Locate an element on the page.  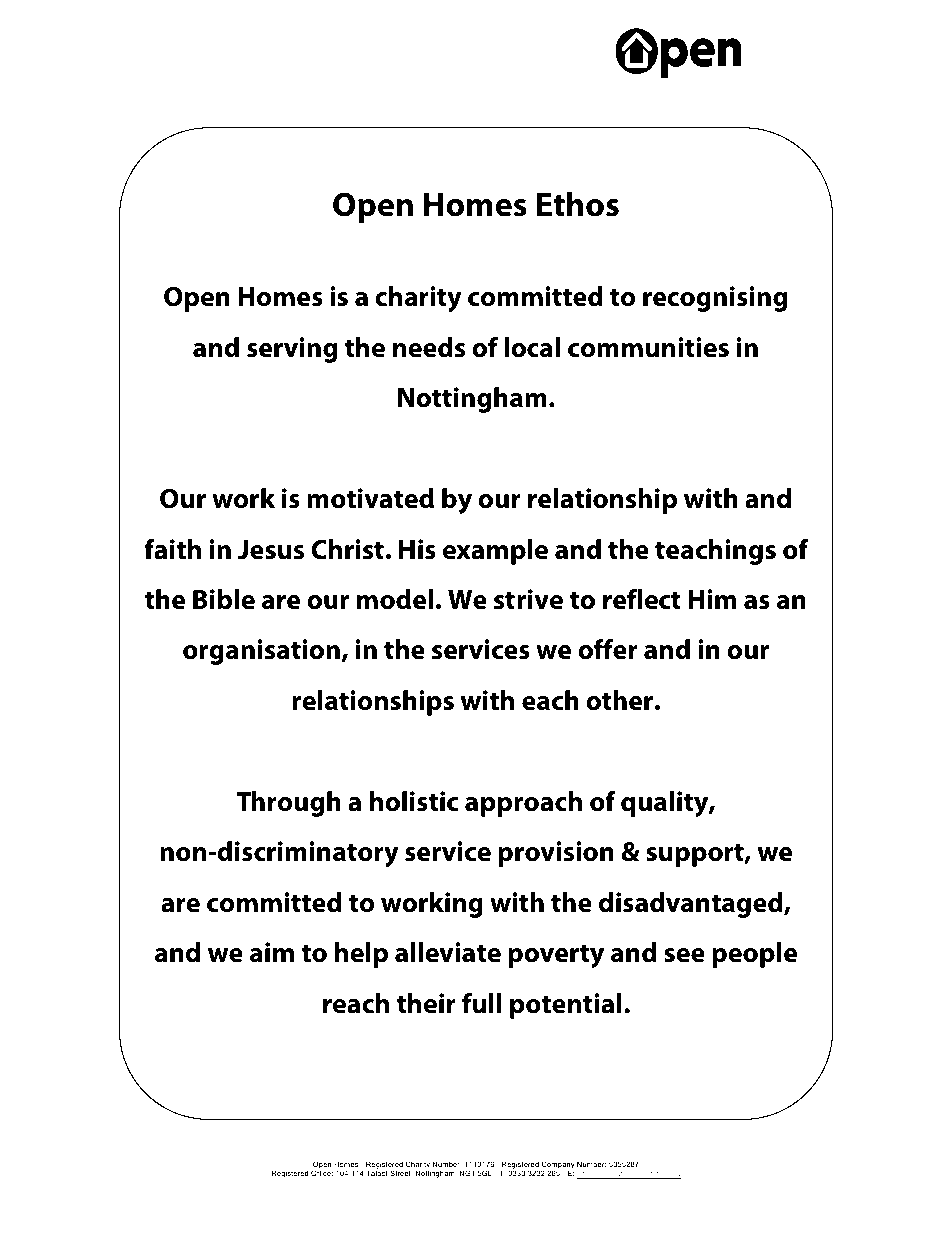
Street is located at coordinates (401, 1173).
